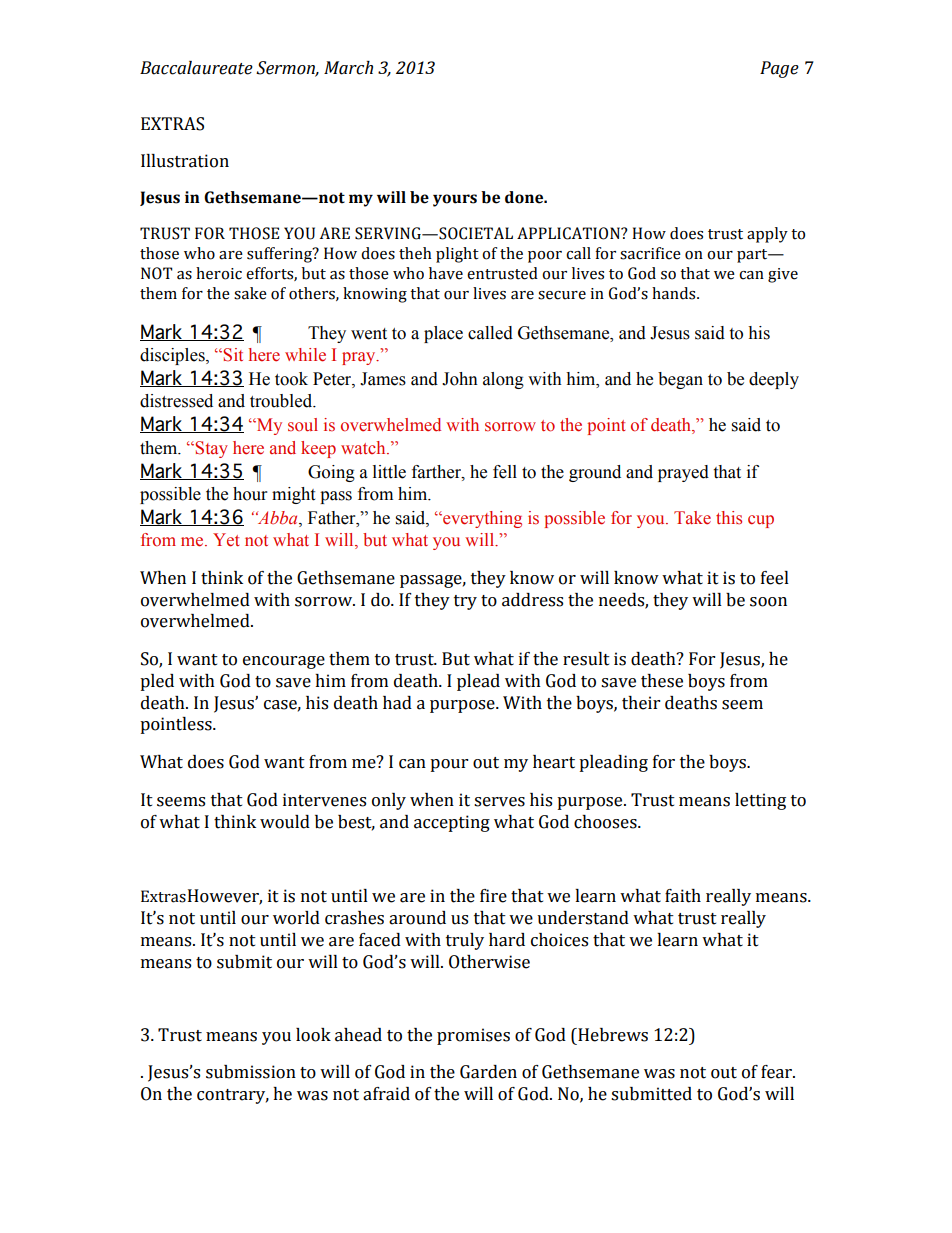  I want to click on Stay, so click(211, 449).
